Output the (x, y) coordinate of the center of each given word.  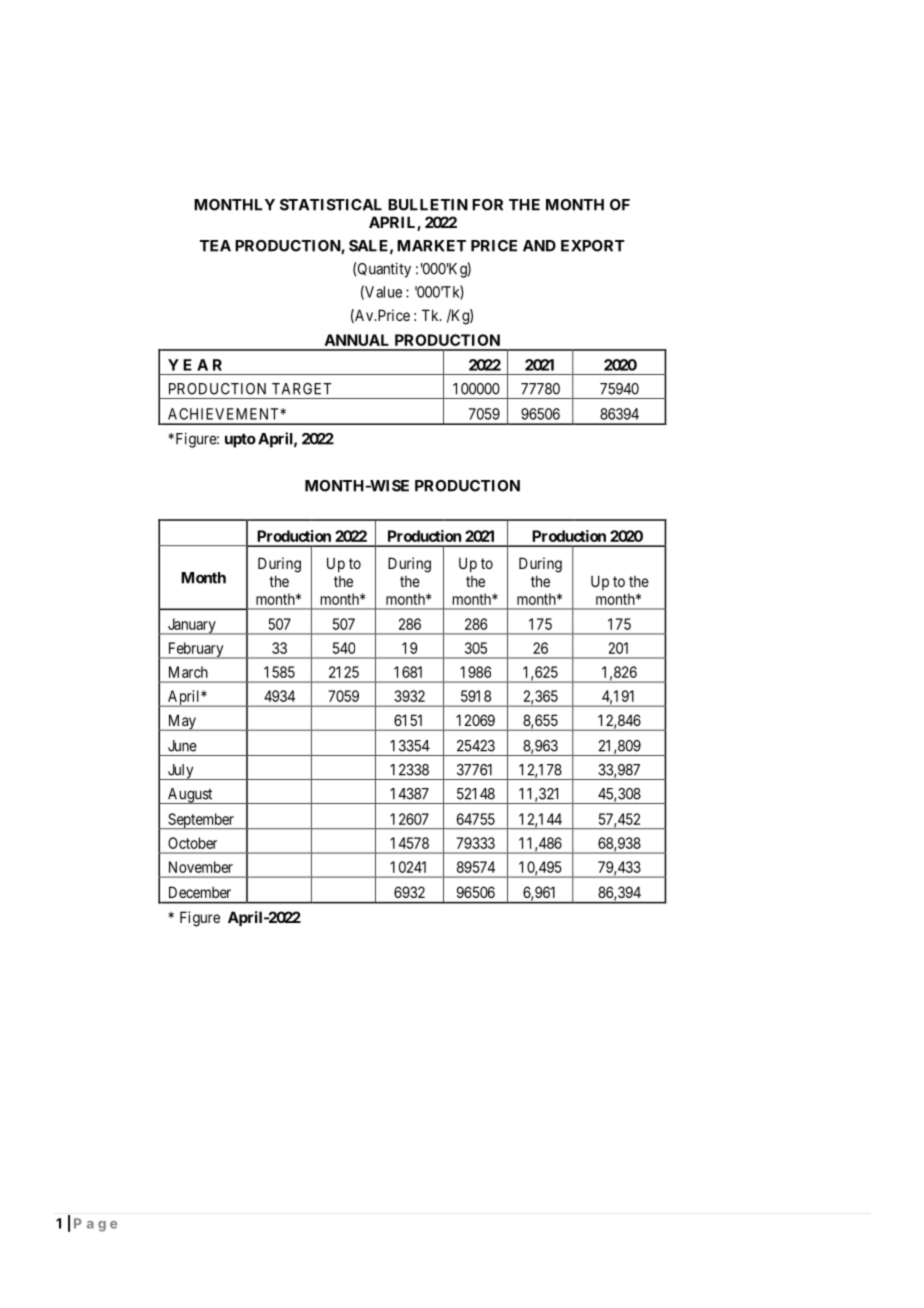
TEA (215, 246)
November (201, 867)
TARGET (302, 389)
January (191, 626)
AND (539, 246)
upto (240, 440)
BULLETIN (428, 205)
